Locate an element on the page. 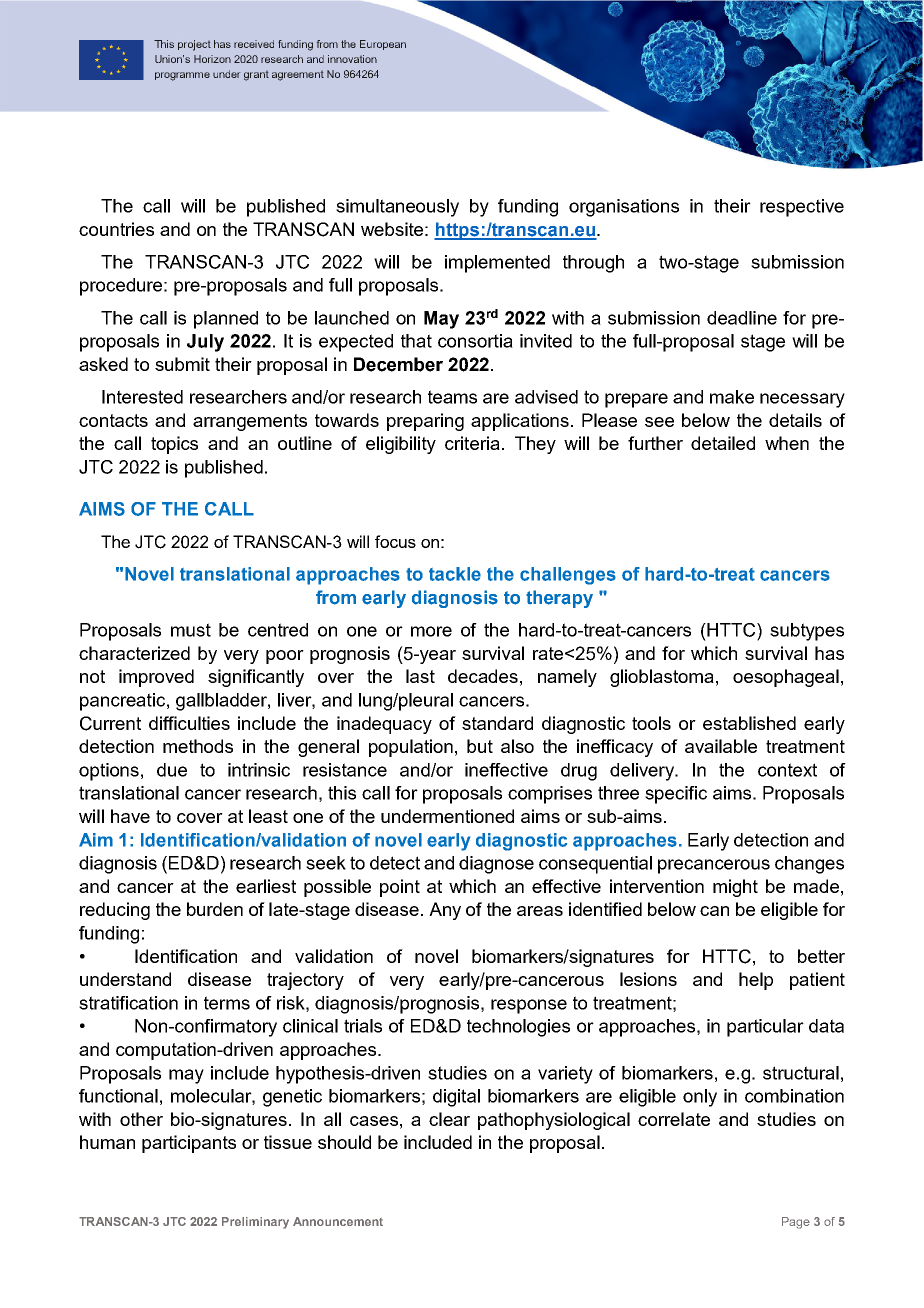  participants is located at coordinates (189, 1144).
